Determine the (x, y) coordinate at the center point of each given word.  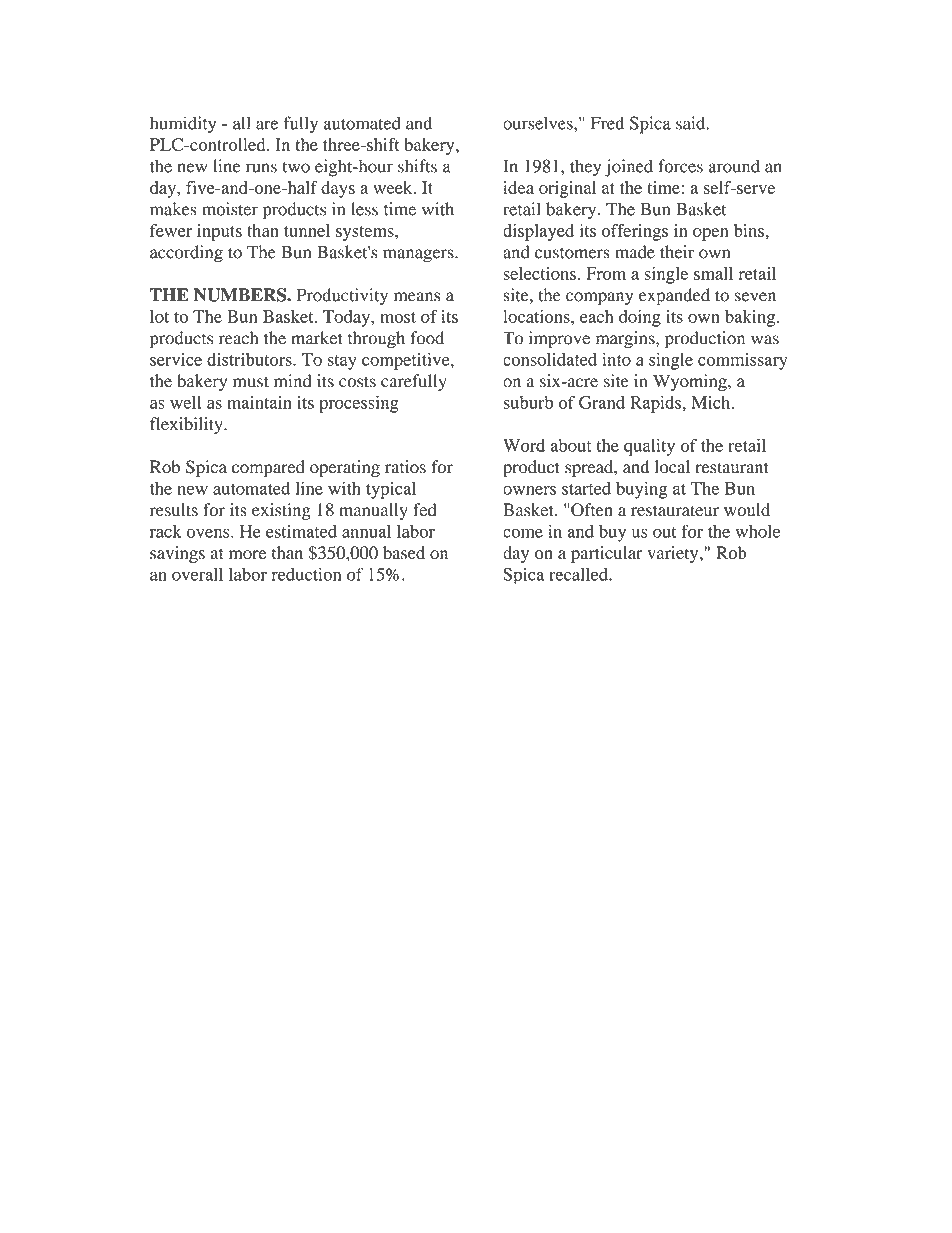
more (247, 555)
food (427, 338)
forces (680, 166)
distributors (250, 359)
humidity (183, 125)
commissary (743, 361)
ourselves (539, 123)
